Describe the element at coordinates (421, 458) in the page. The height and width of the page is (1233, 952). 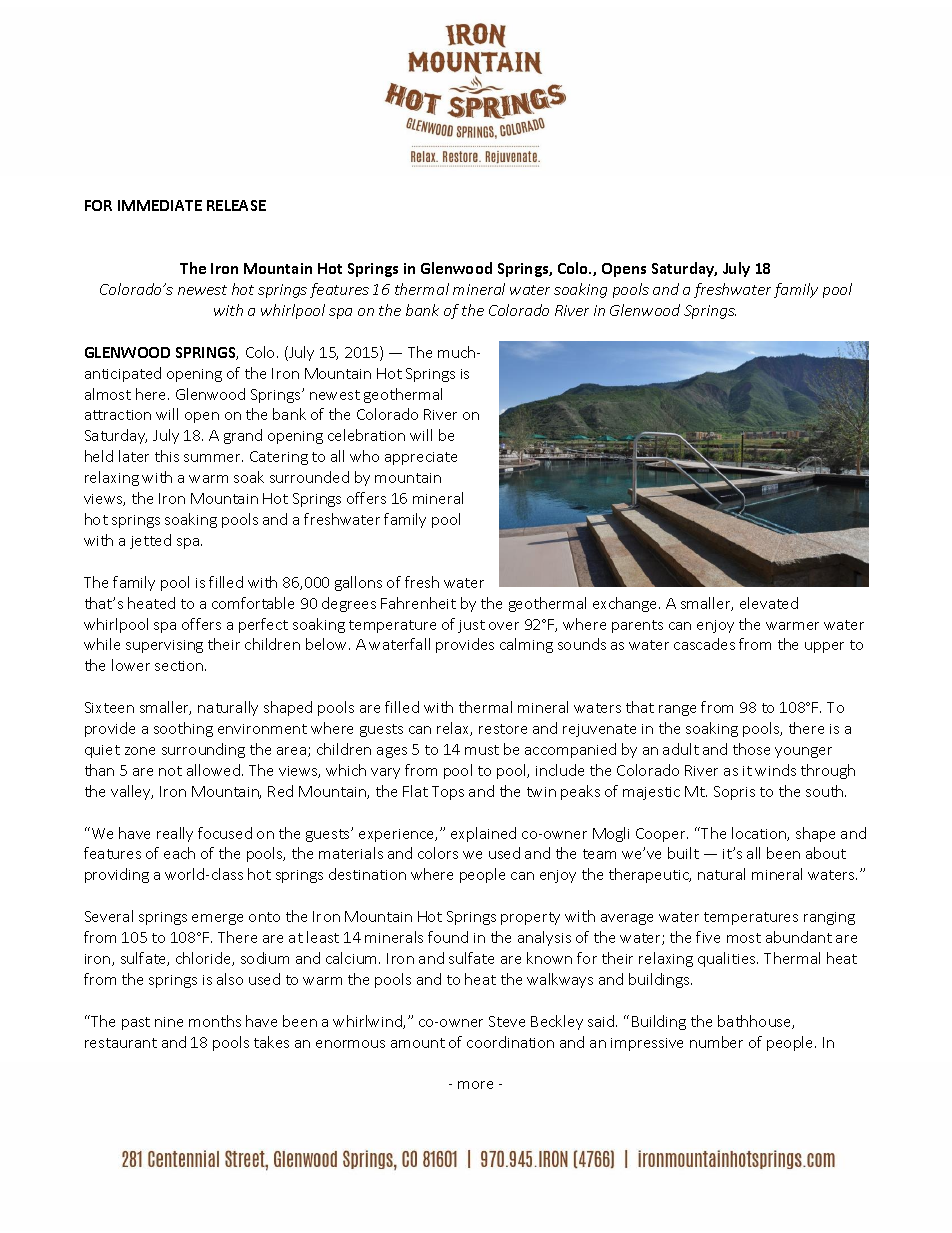
I see `appreciate` at that location.
